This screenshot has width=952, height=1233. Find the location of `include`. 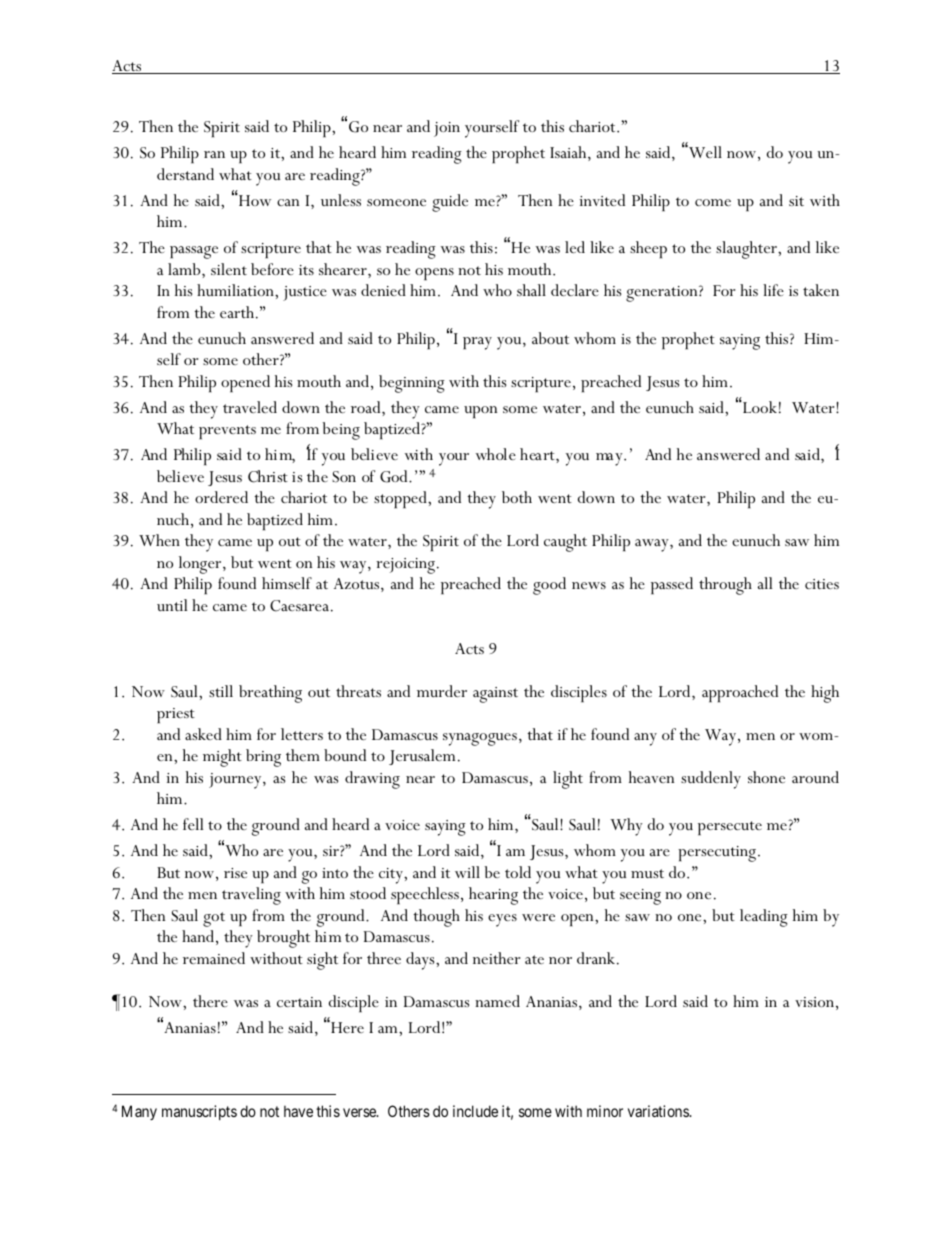

include is located at coordinates (475, 1111).
